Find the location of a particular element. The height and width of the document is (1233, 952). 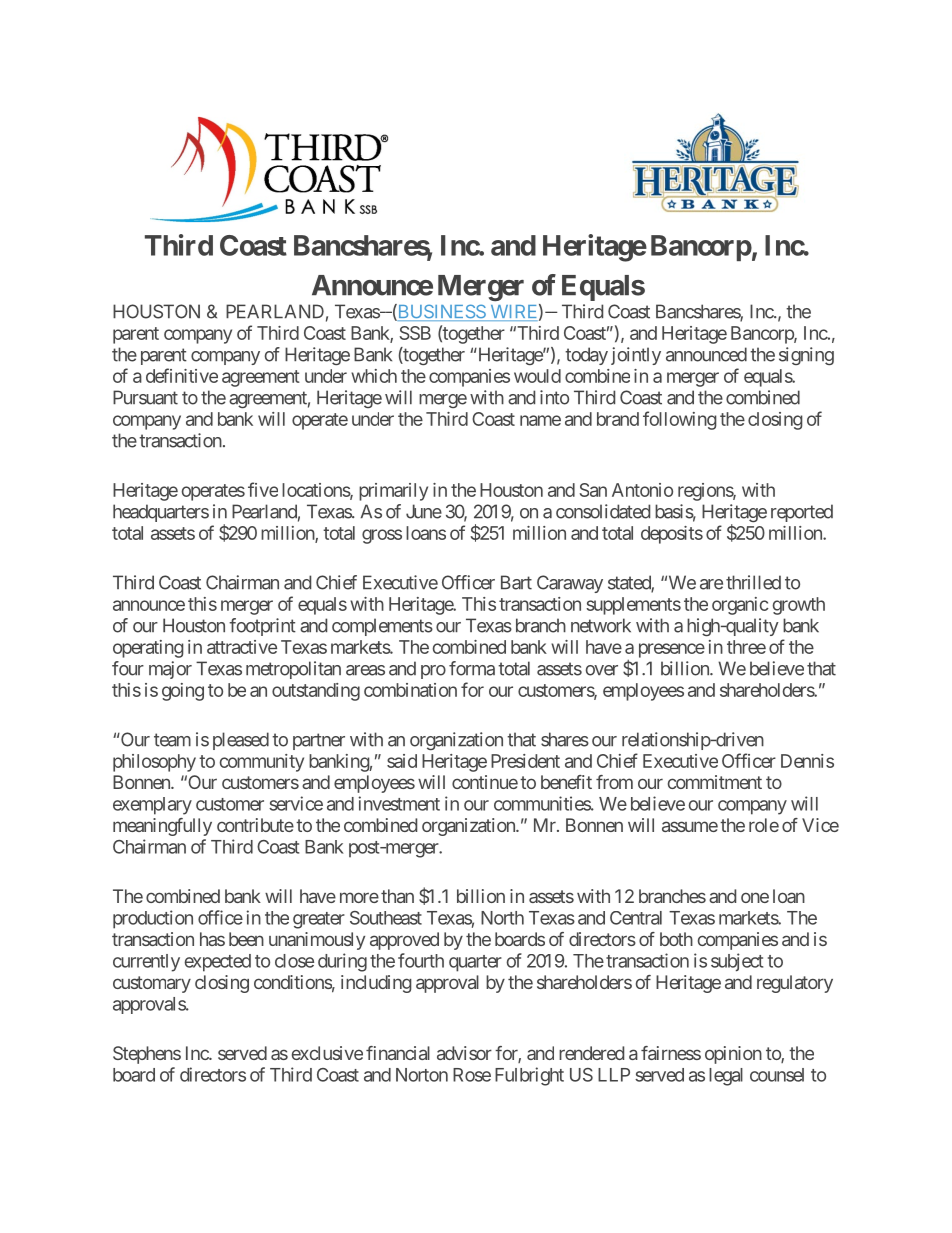

opinion is located at coordinates (733, 1055).
